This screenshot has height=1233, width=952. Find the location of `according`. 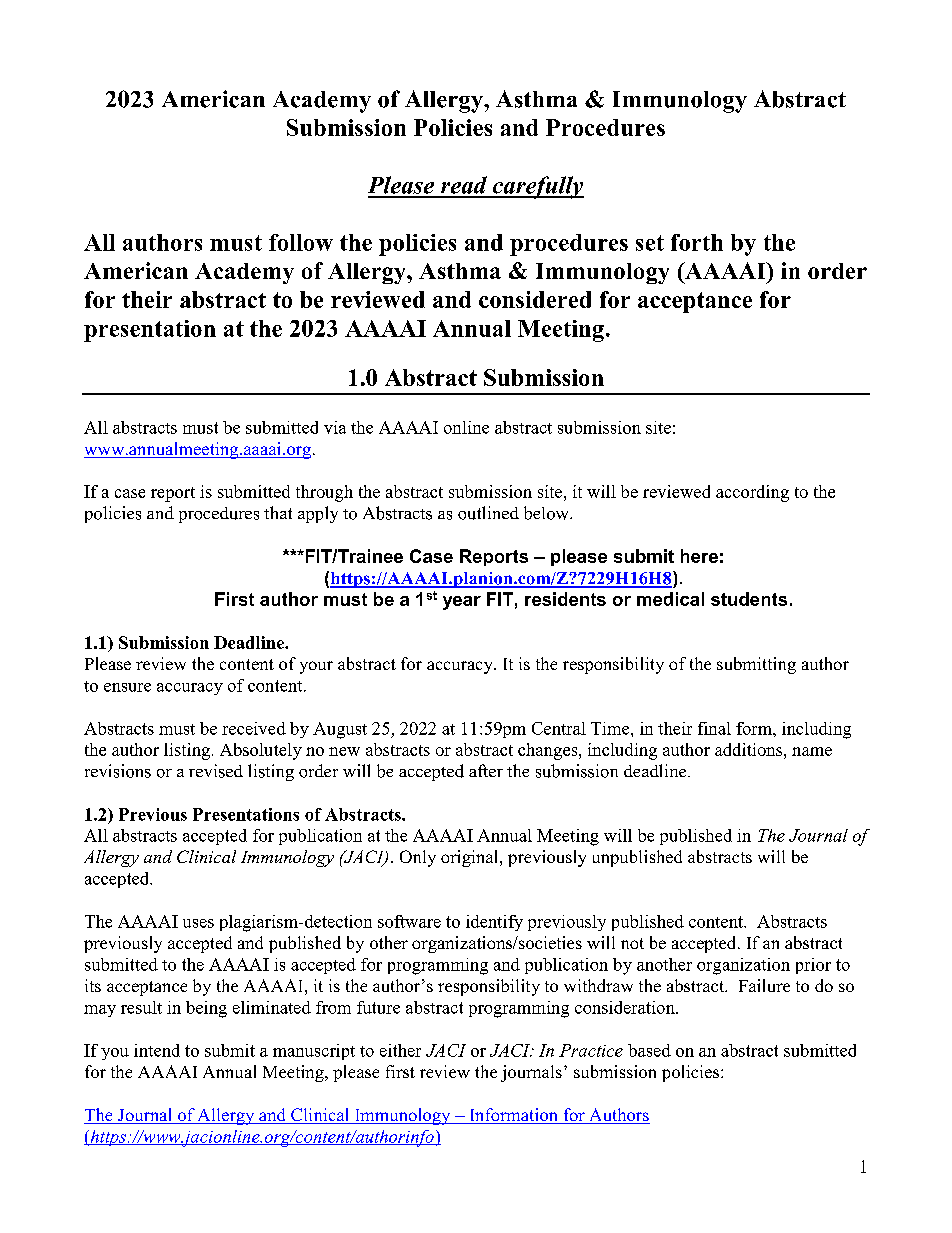

according is located at coordinates (752, 493).
